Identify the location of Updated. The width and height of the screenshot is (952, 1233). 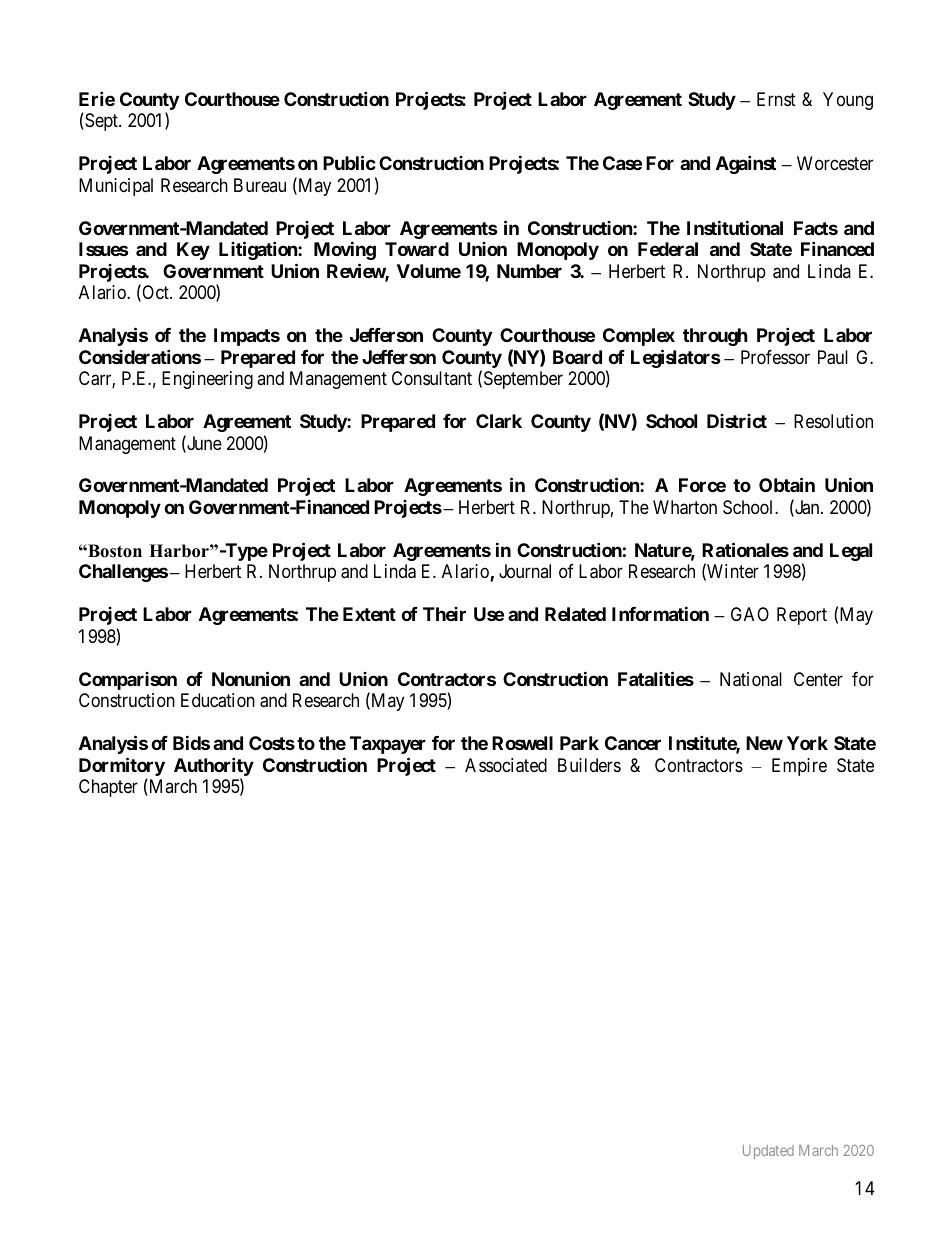
(768, 1152).
